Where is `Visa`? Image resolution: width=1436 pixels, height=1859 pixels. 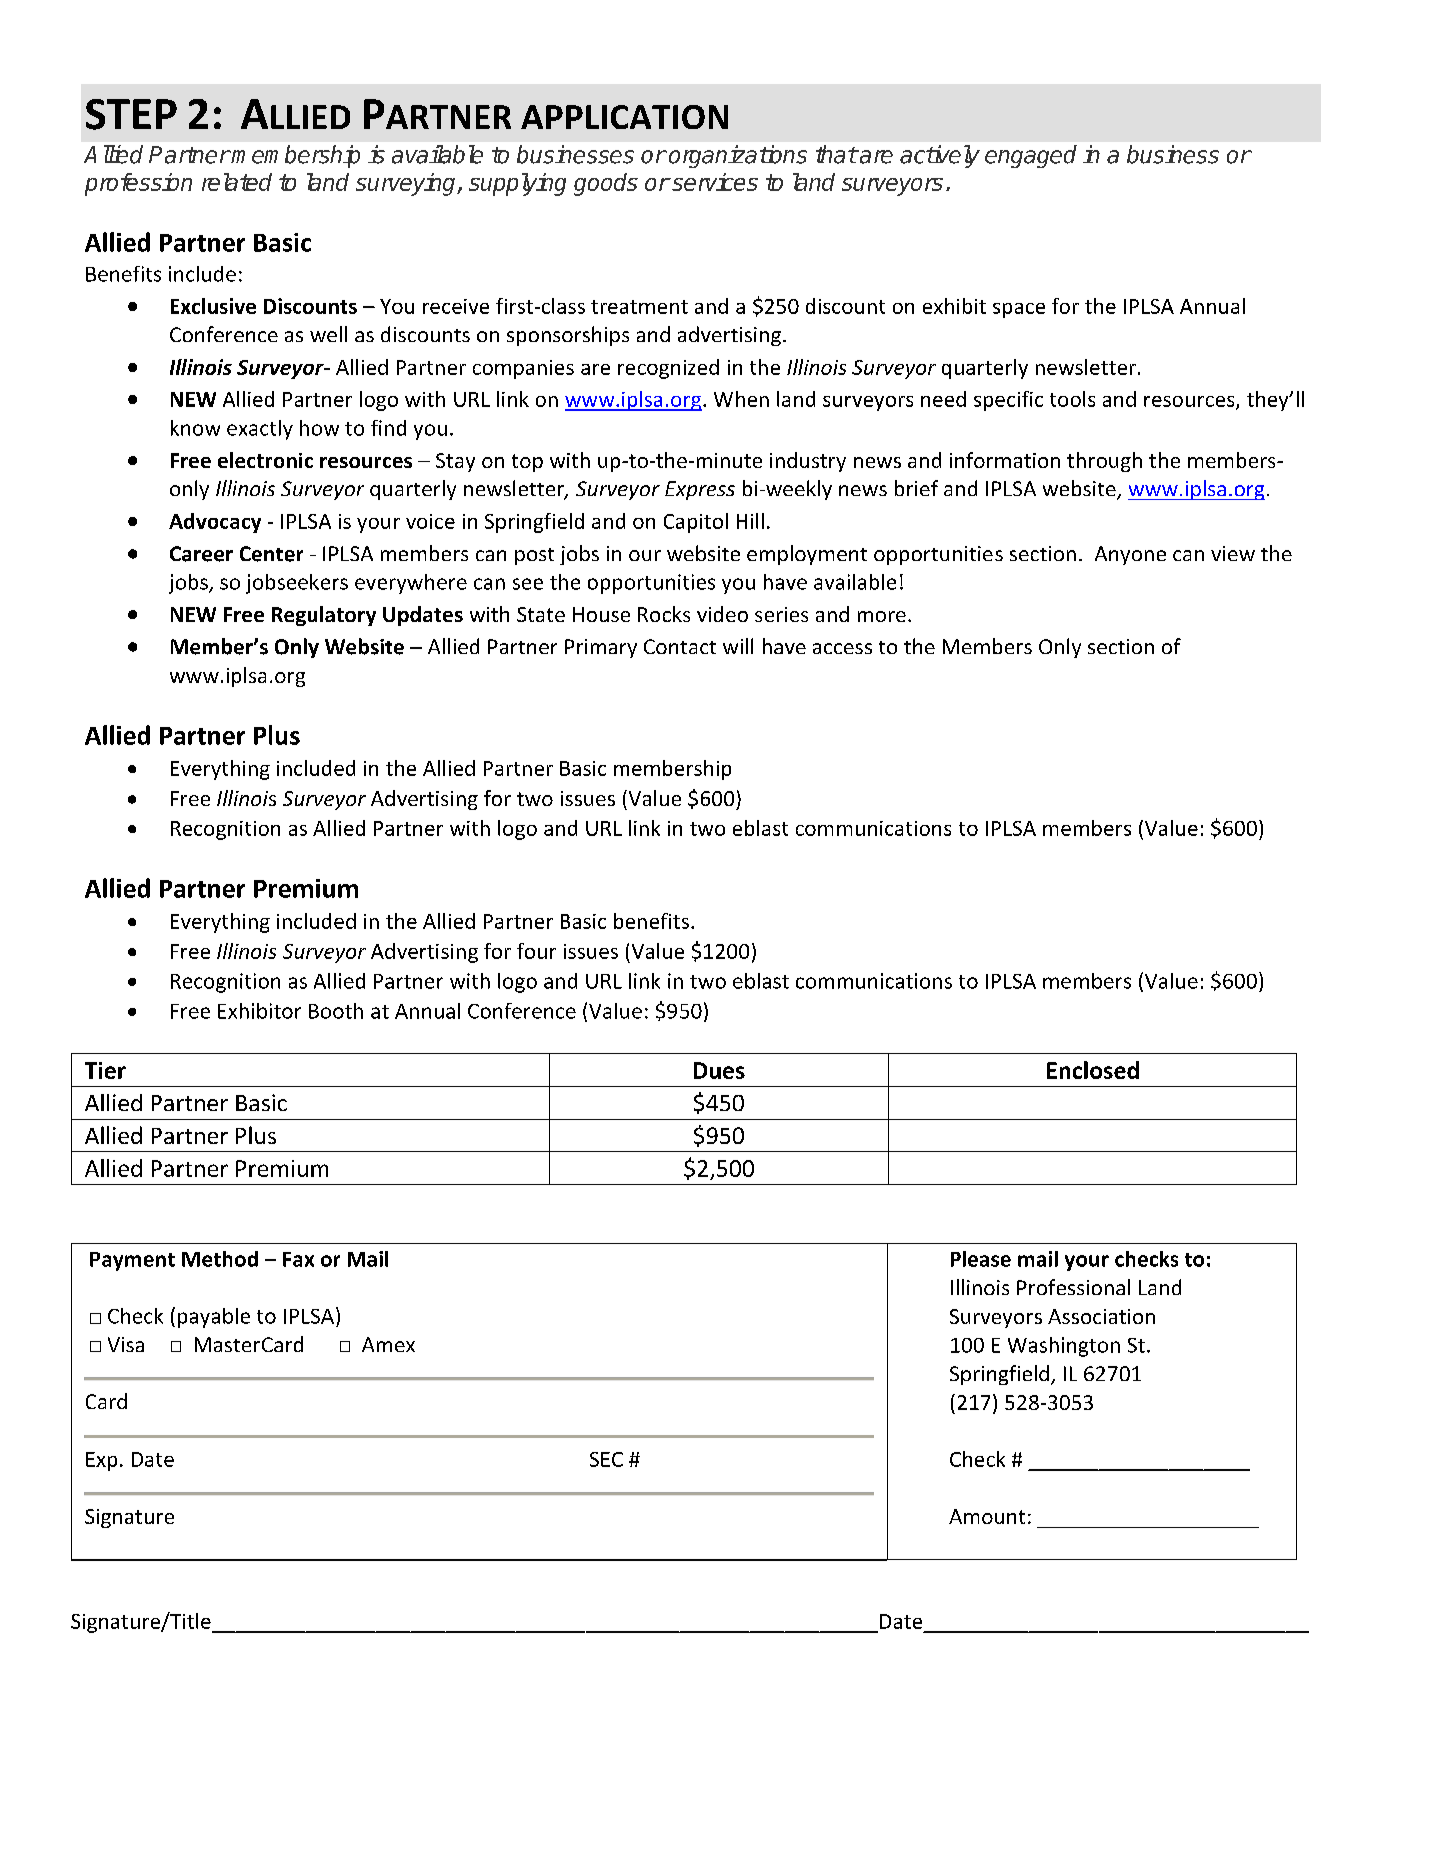 Visa is located at coordinates (126, 1344).
